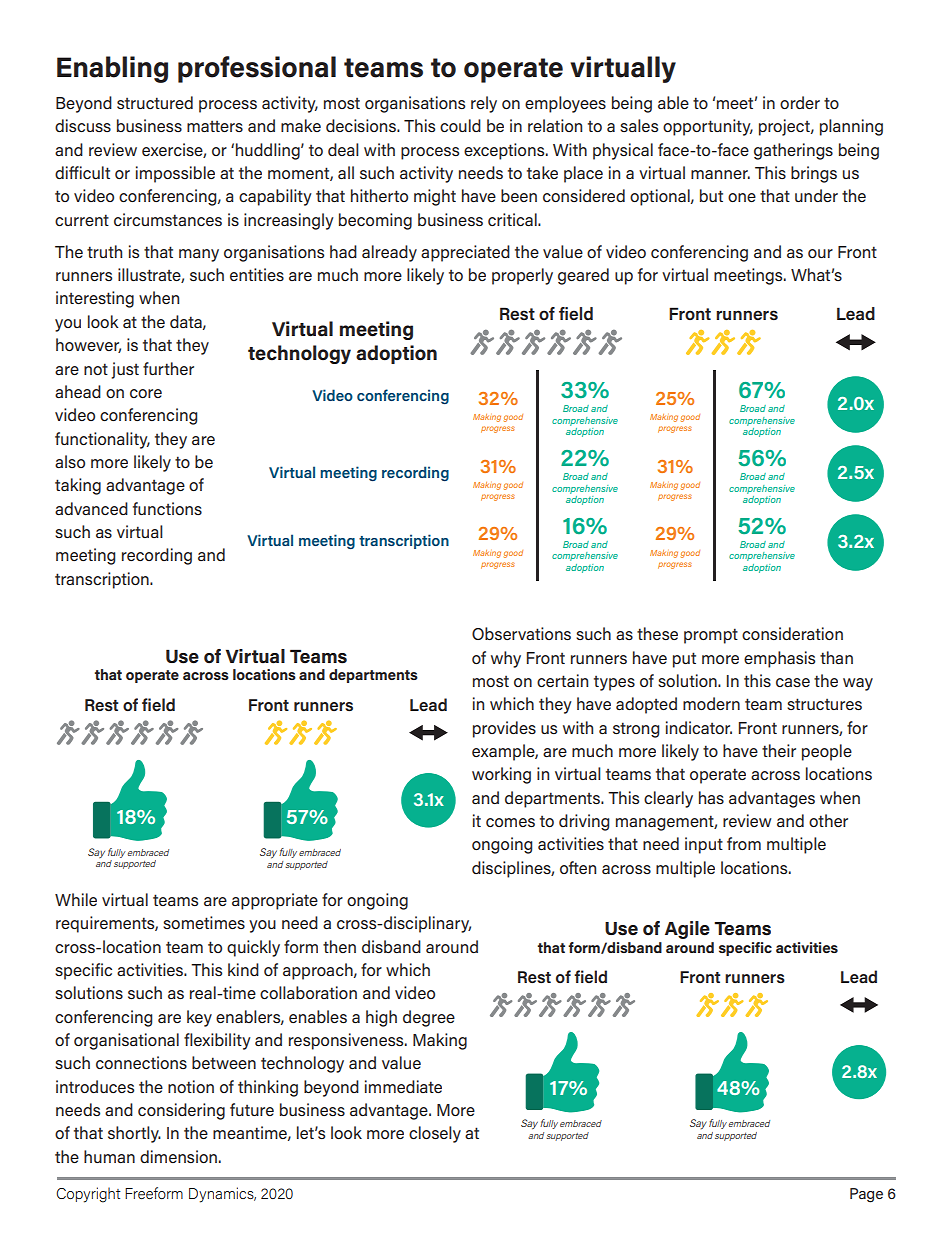  What do you see at coordinates (521, 633) in the page?
I see `Observations` at bounding box center [521, 633].
